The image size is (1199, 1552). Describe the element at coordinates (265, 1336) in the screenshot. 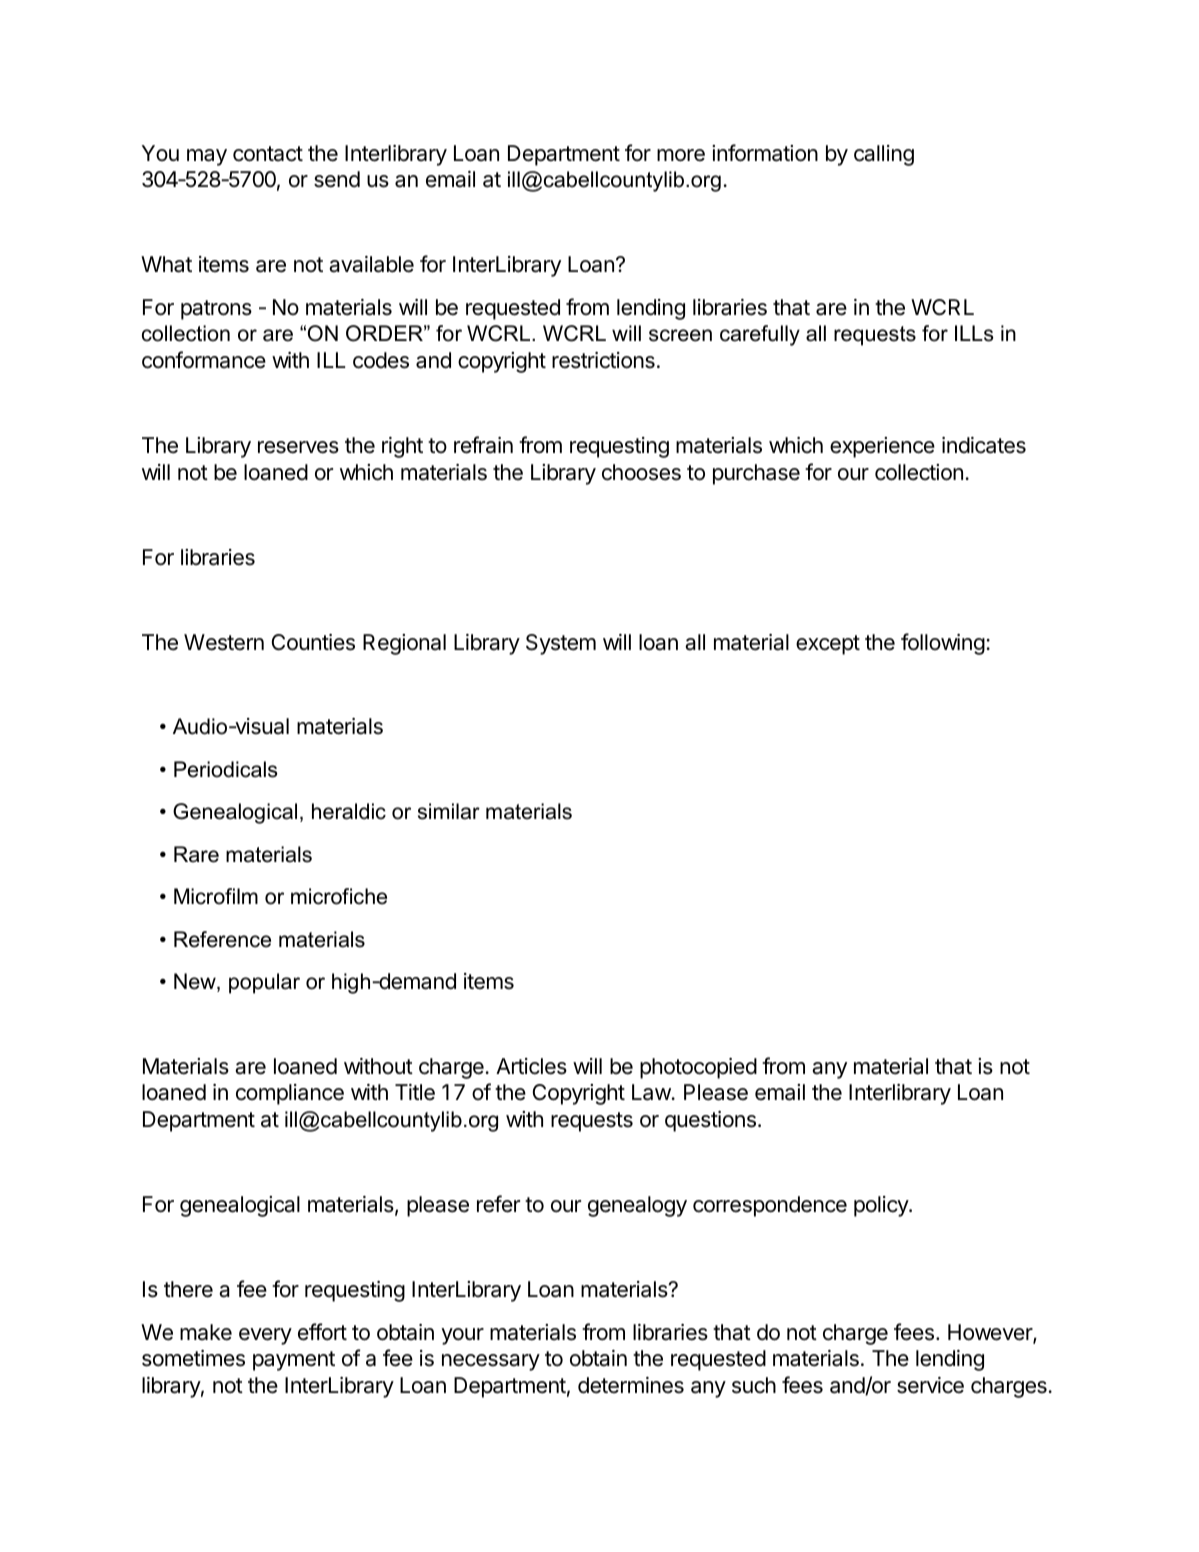

I see `every` at that location.
